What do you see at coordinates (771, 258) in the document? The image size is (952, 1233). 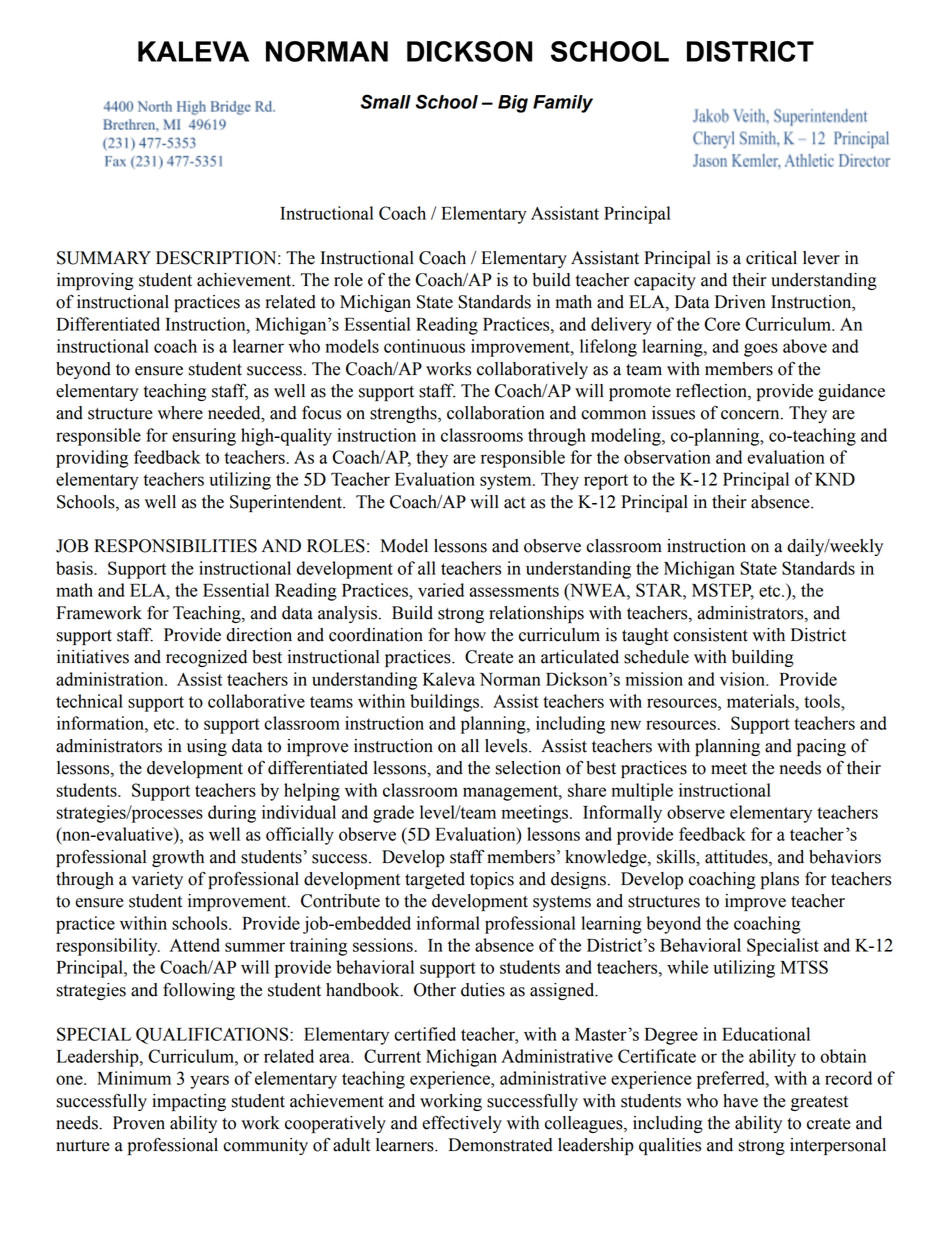 I see `critical` at bounding box center [771, 258].
